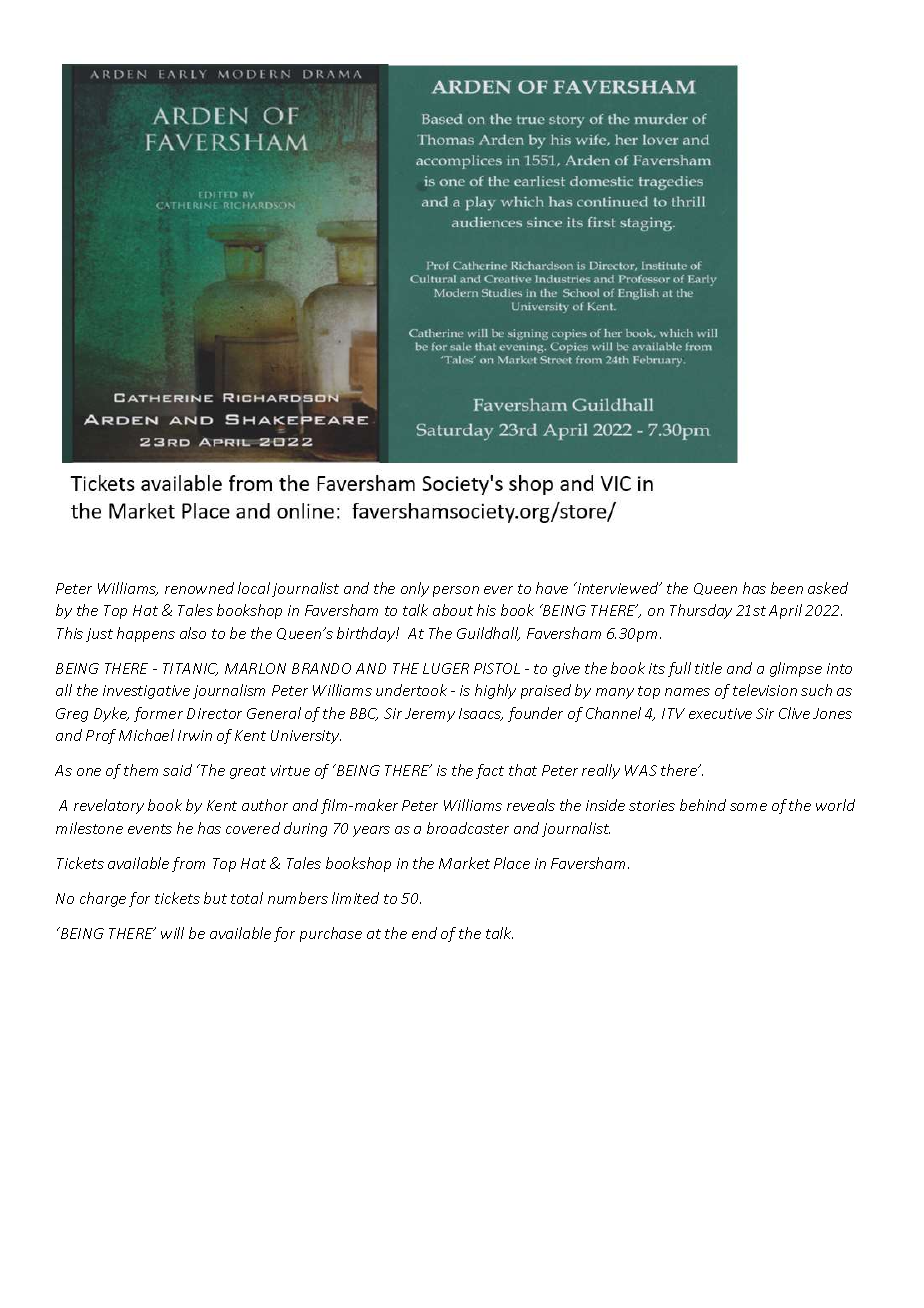  What do you see at coordinates (468, 828) in the document?
I see `broadcaster` at bounding box center [468, 828].
